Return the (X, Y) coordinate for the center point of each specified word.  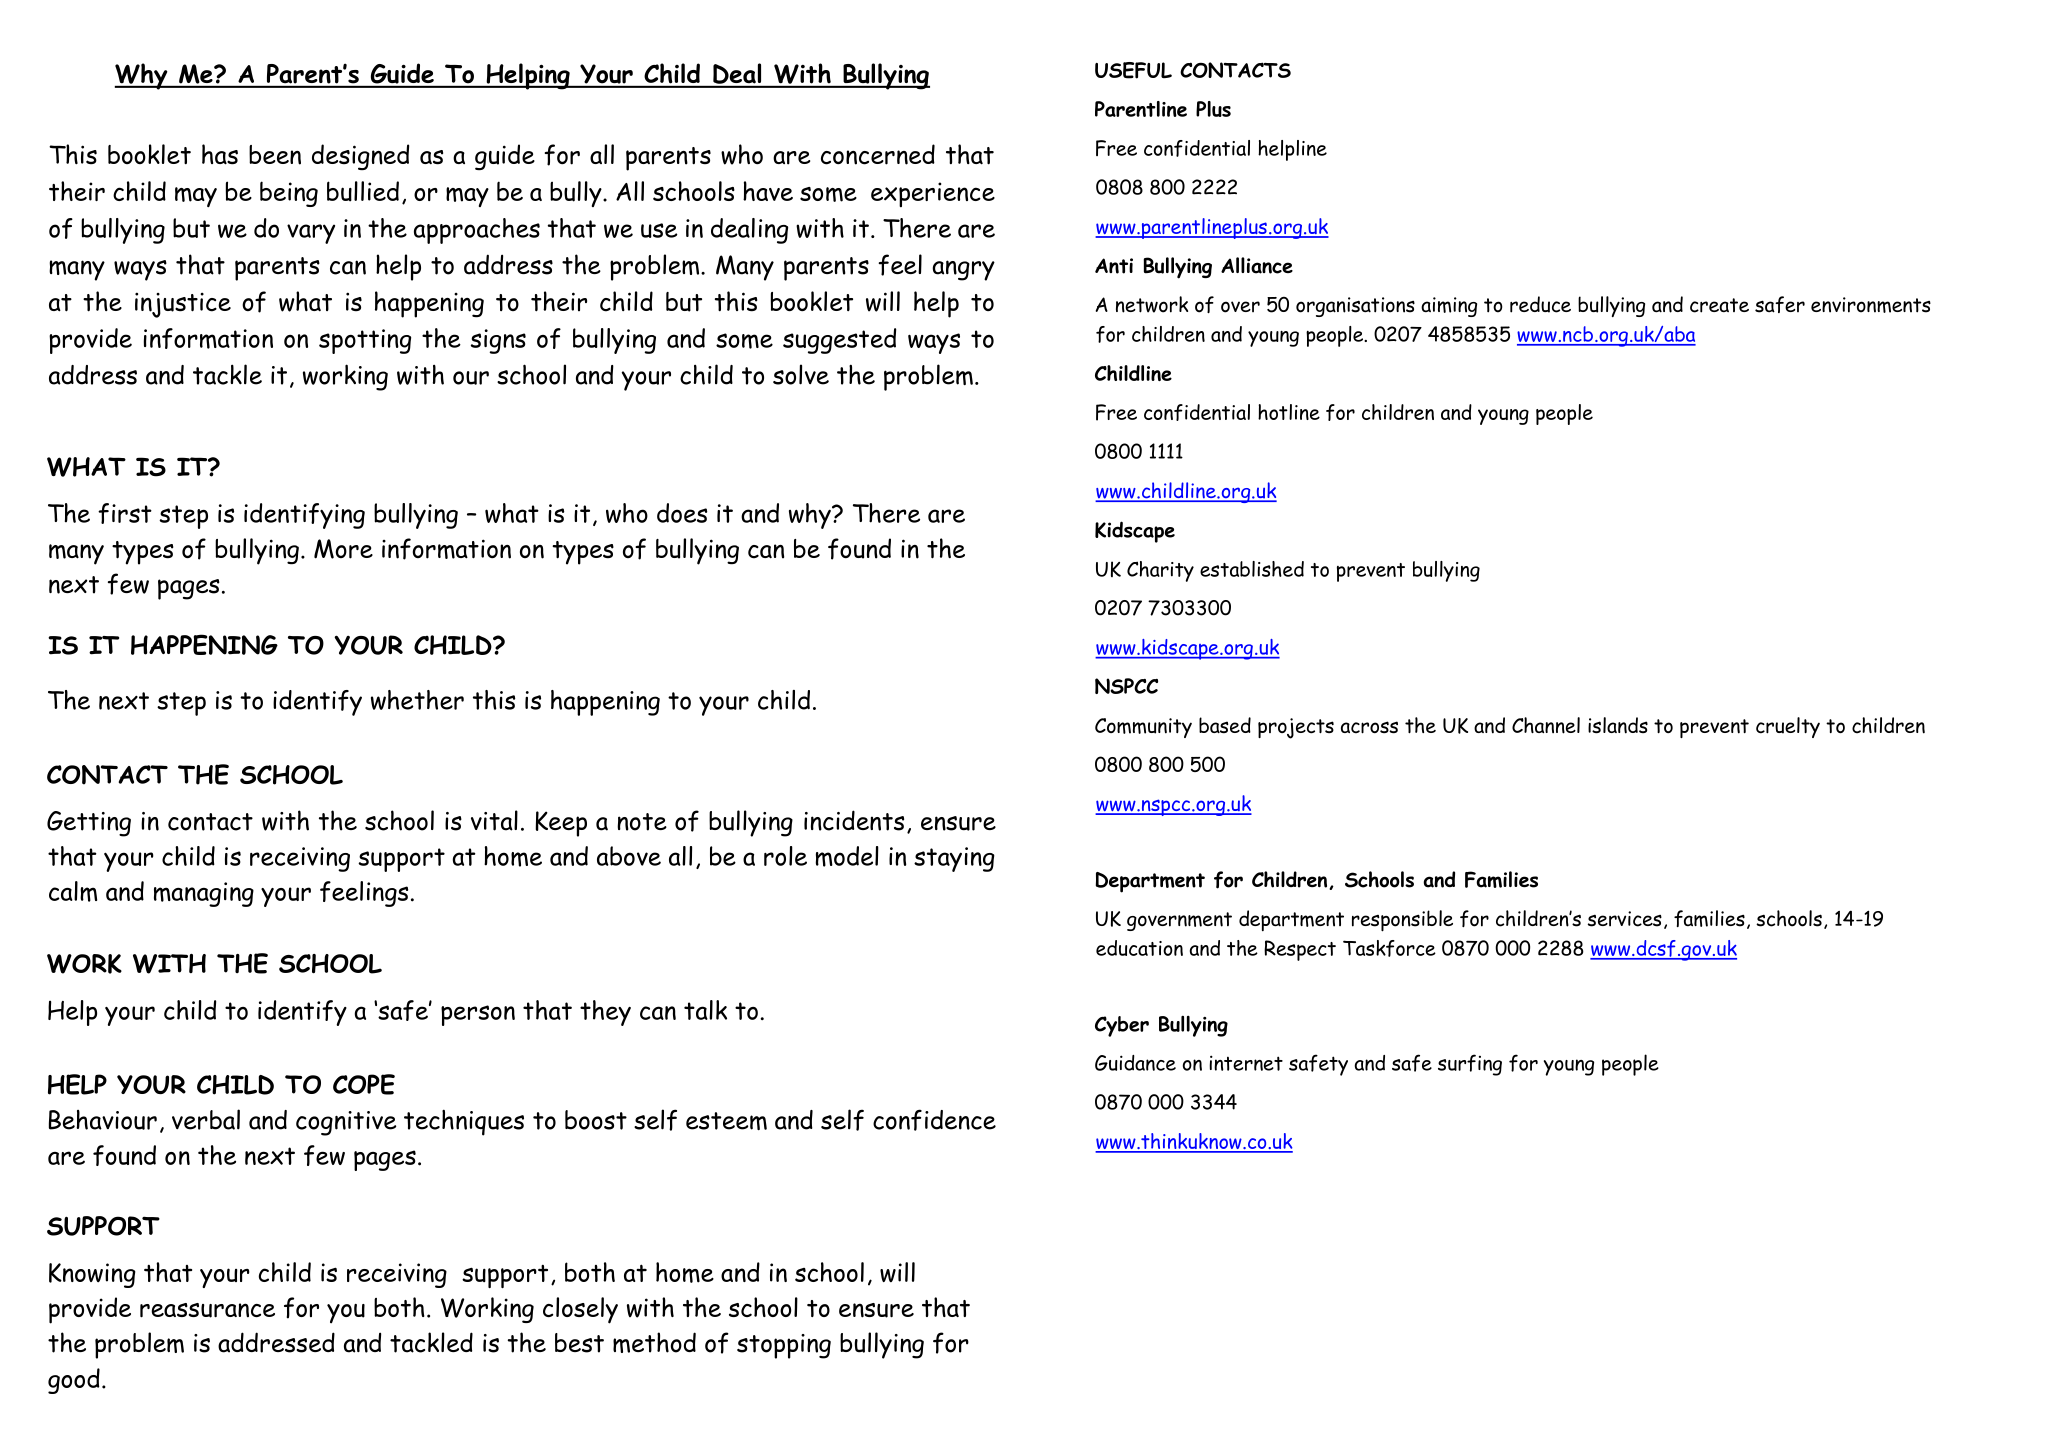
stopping (784, 1346)
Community (1143, 728)
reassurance (207, 1310)
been (275, 155)
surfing (1470, 1065)
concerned (878, 154)
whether (417, 700)
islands (1618, 725)
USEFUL (1133, 70)
